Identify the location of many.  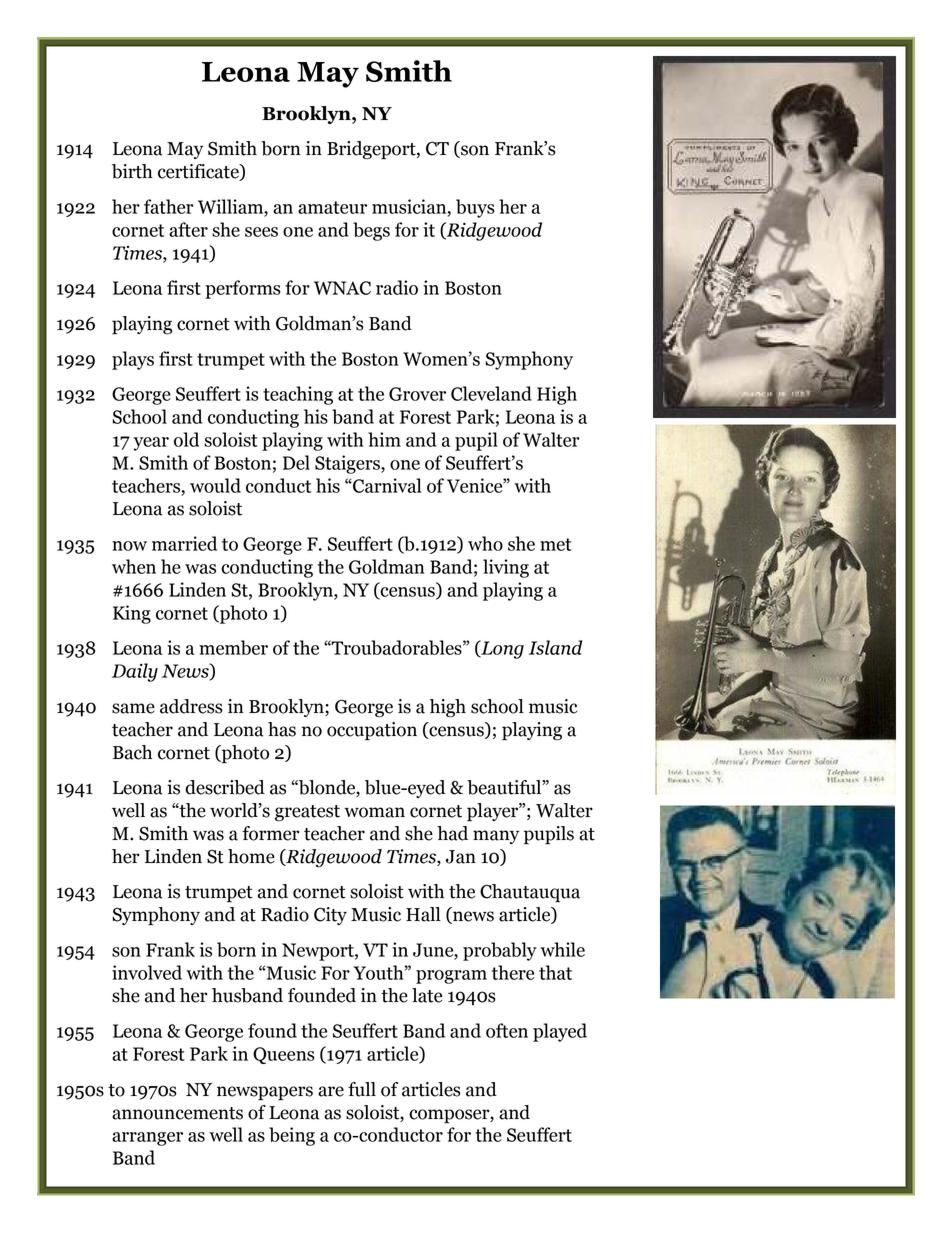
(496, 837).
